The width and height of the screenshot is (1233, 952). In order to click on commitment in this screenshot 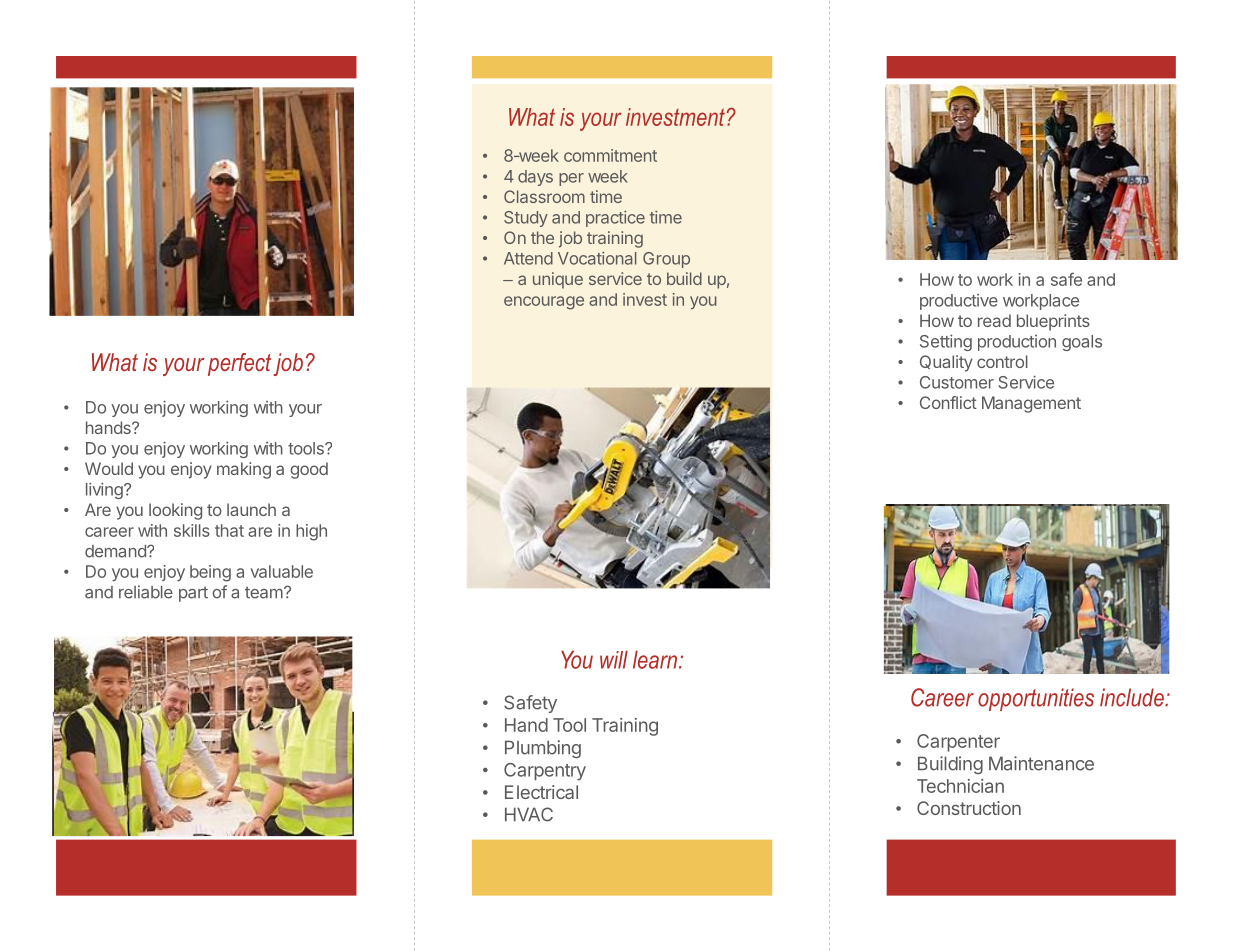, I will do `click(610, 155)`.
